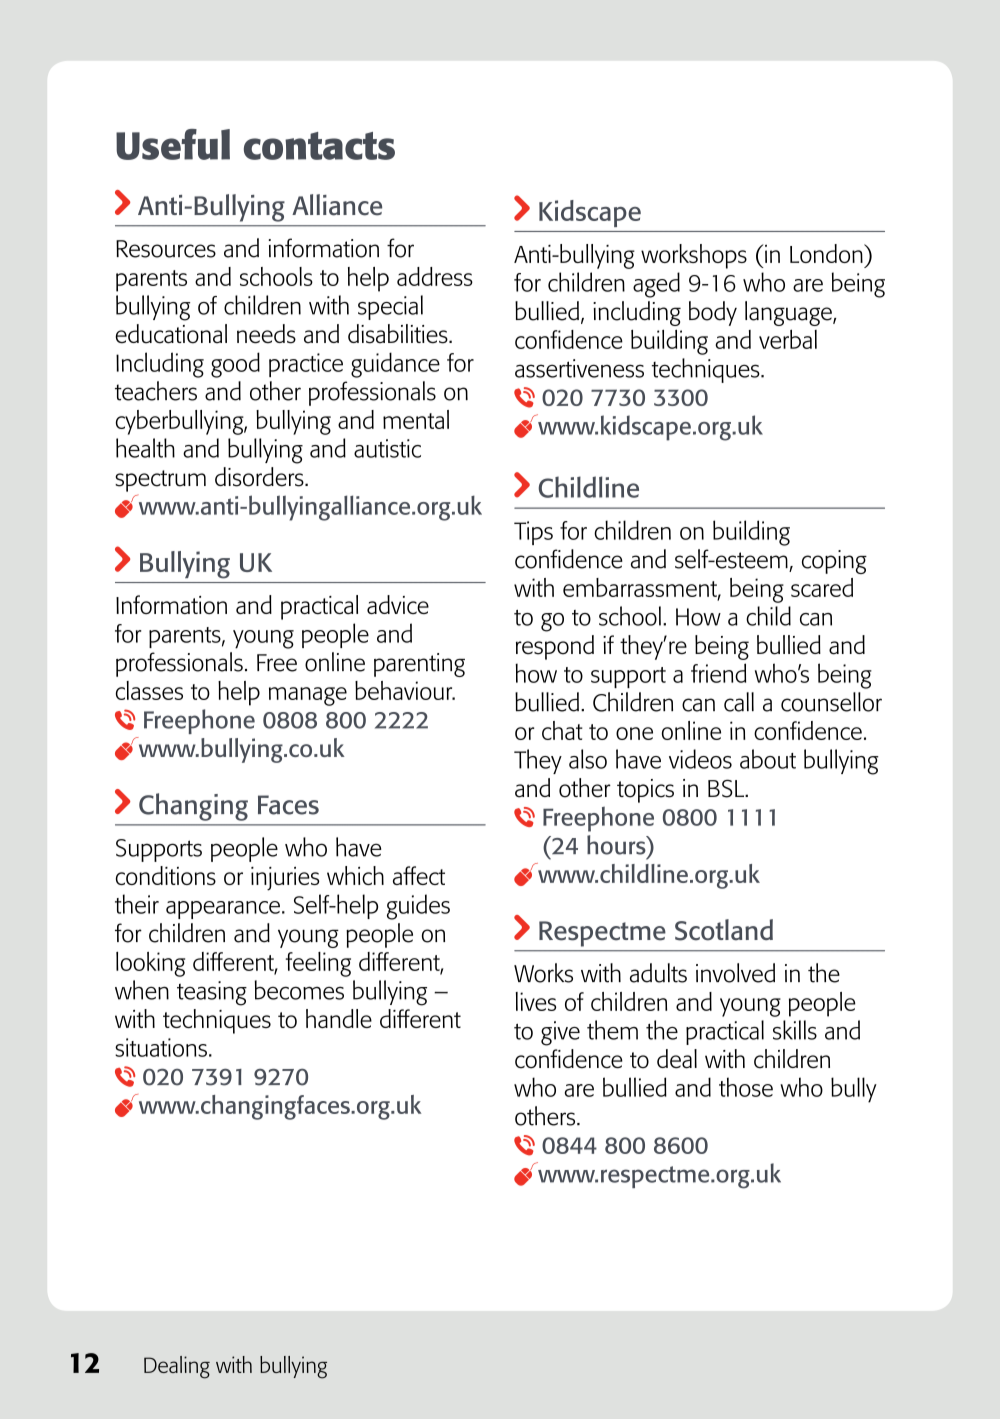 The image size is (1000, 1419). What do you see at coordinates (746, 1087) in the image?
I see `those` at bounding box center [746, 1087].
